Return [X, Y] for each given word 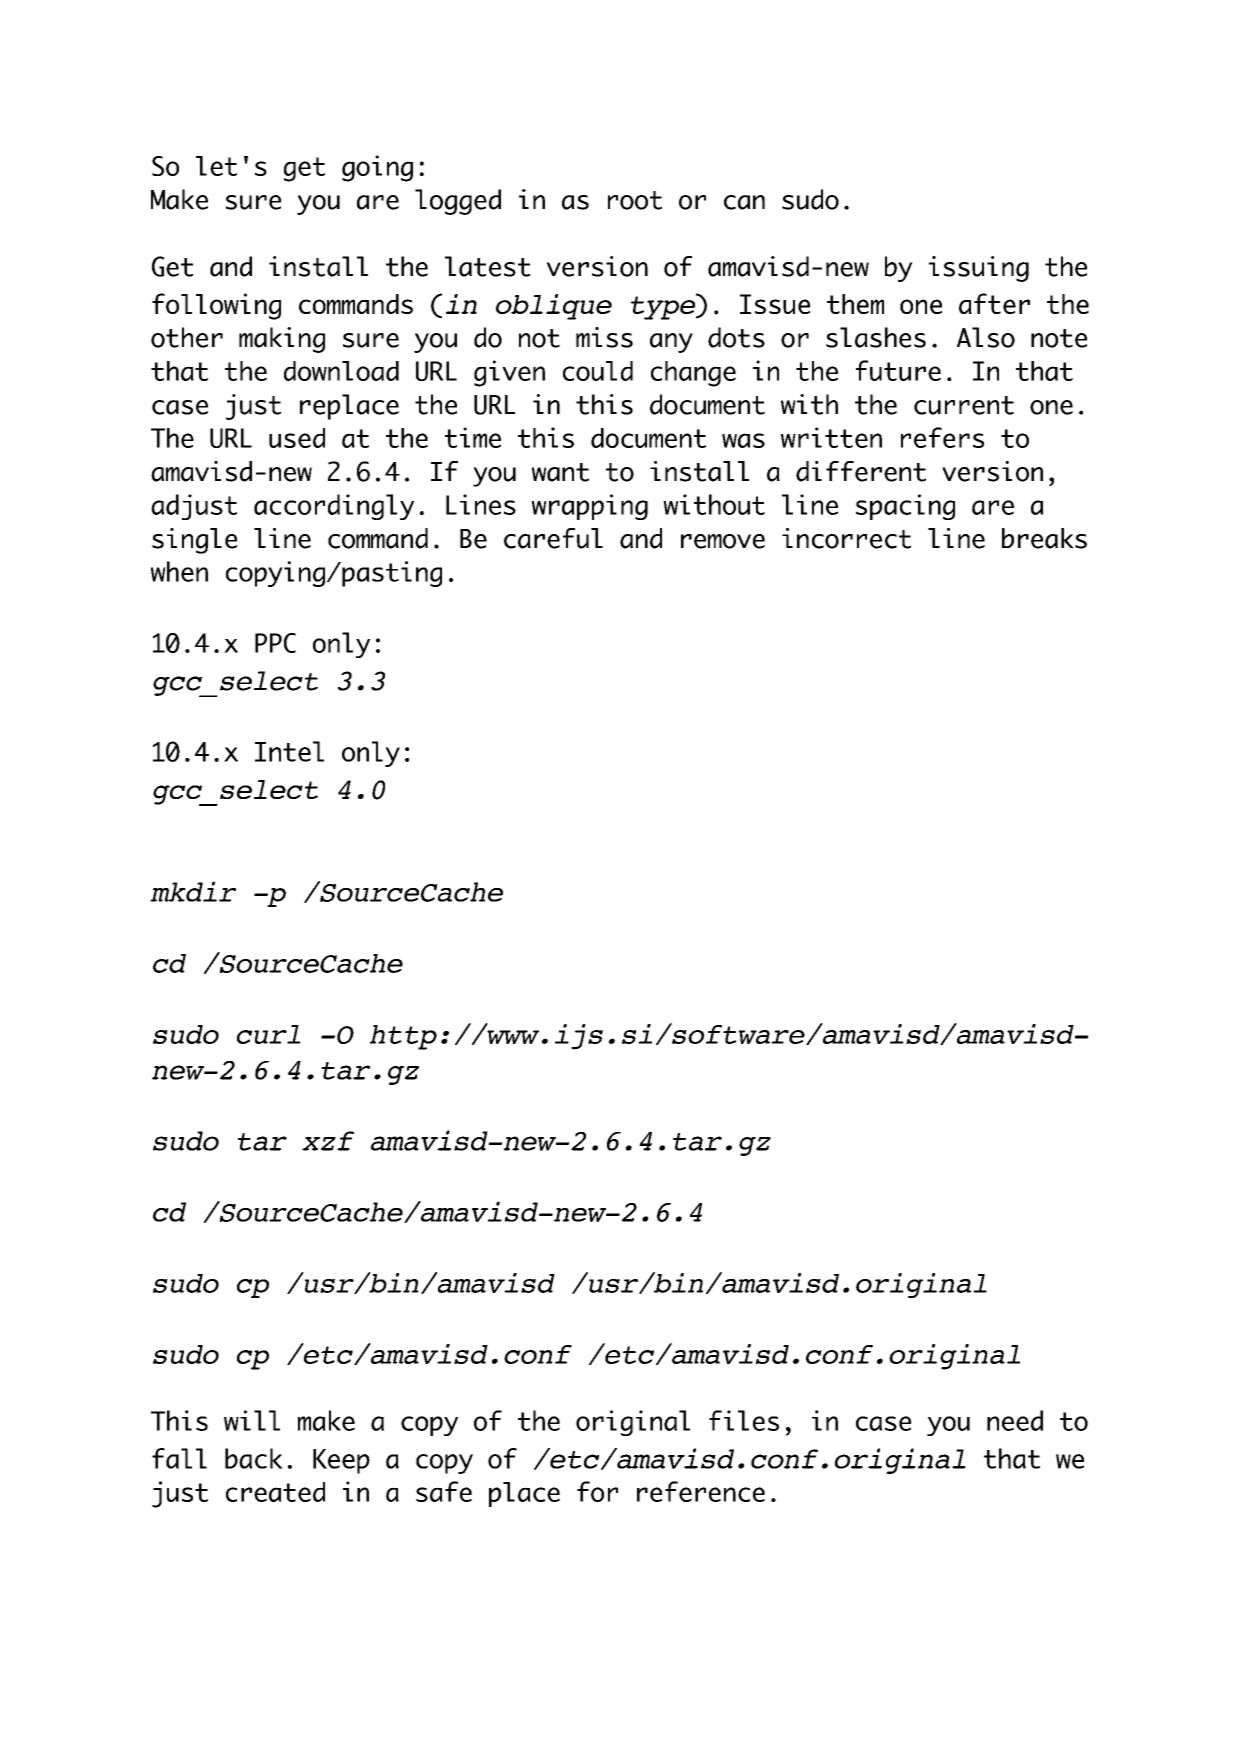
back [254, 1458]
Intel [289, 751]
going [377, 168]
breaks [1044, 538]
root [635, 200]
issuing [979, 269]
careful [553, 538]
